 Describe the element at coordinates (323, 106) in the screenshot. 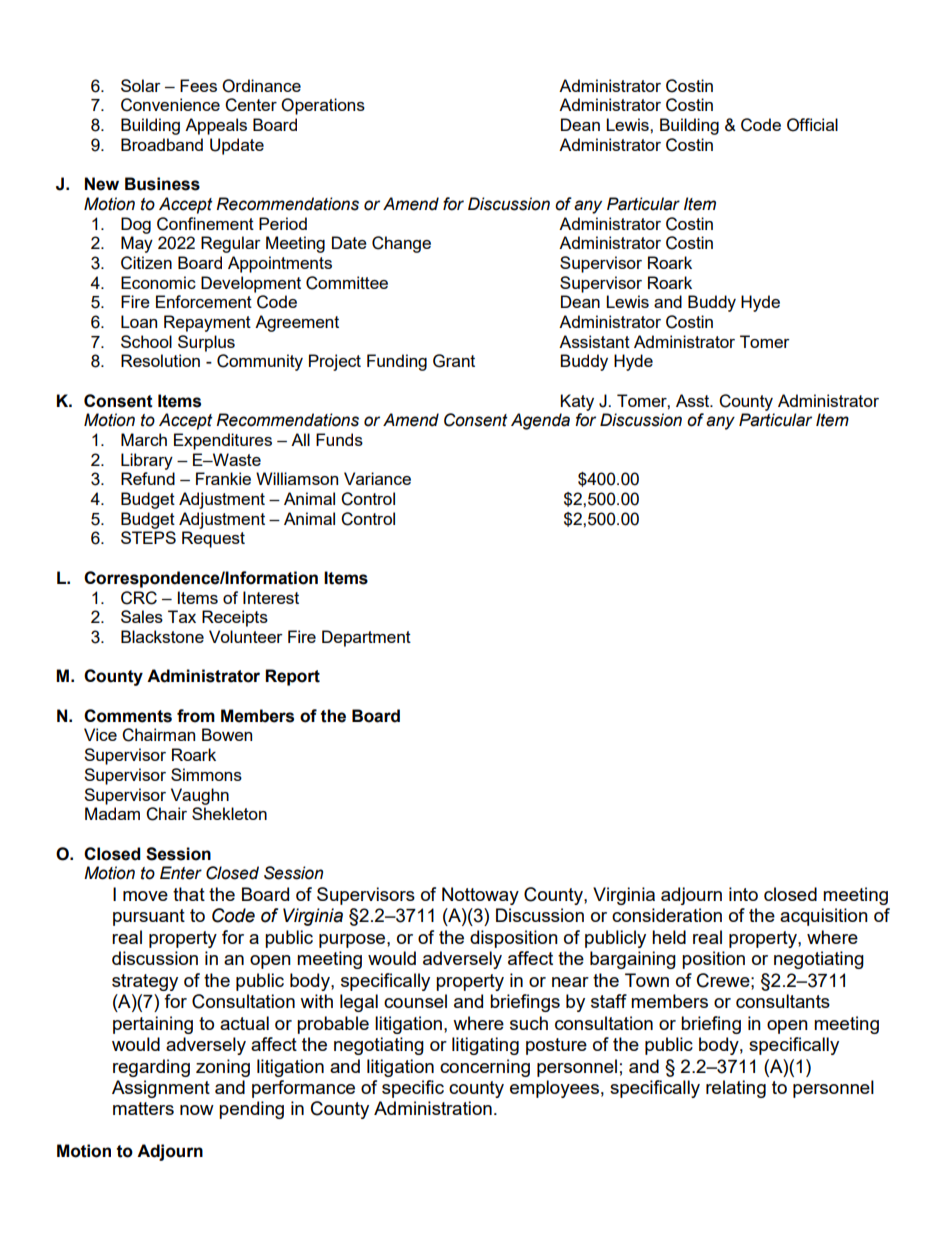

I see `Operations` at that location.
